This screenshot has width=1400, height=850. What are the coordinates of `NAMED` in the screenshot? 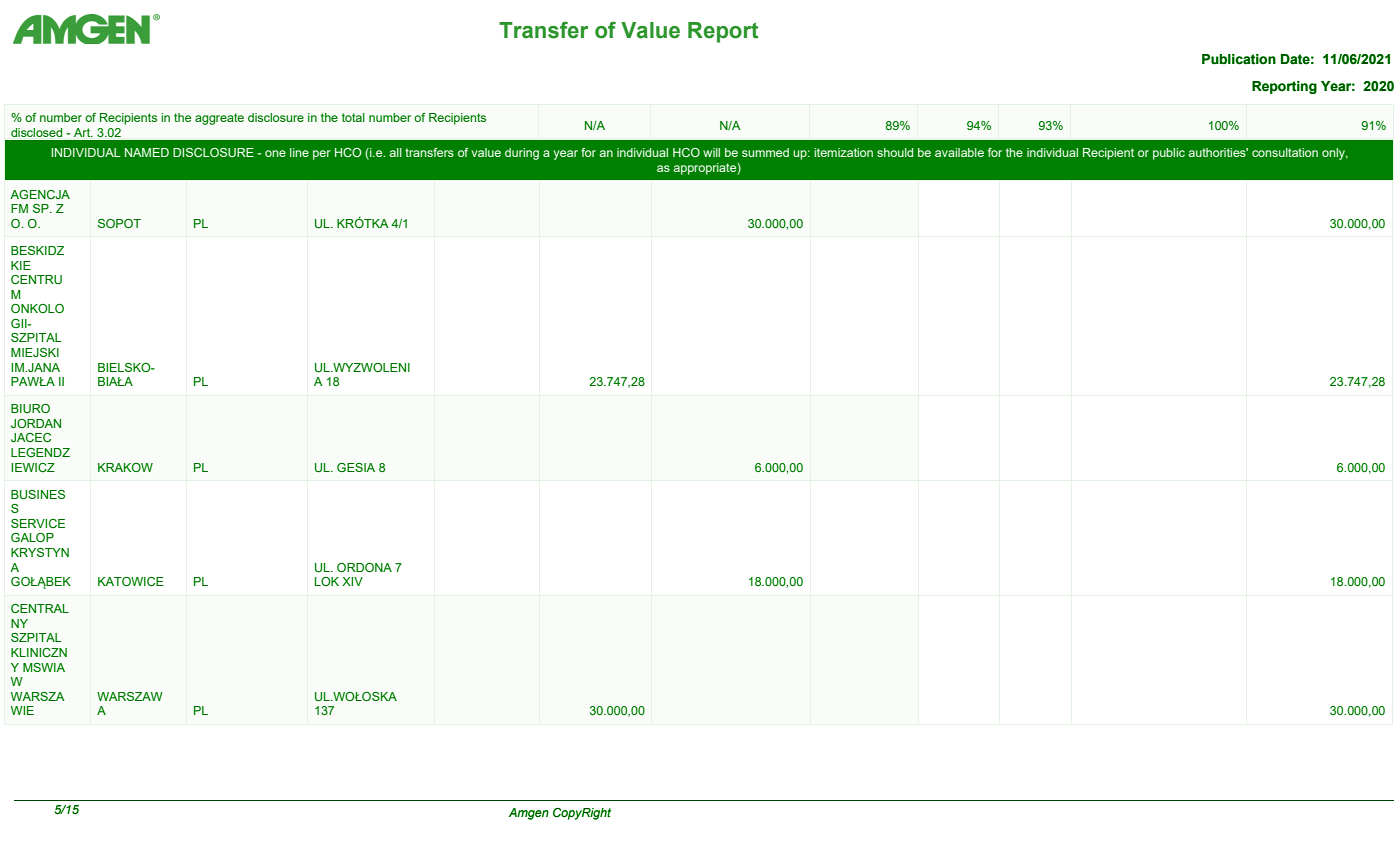 It's located at (147, 152).
